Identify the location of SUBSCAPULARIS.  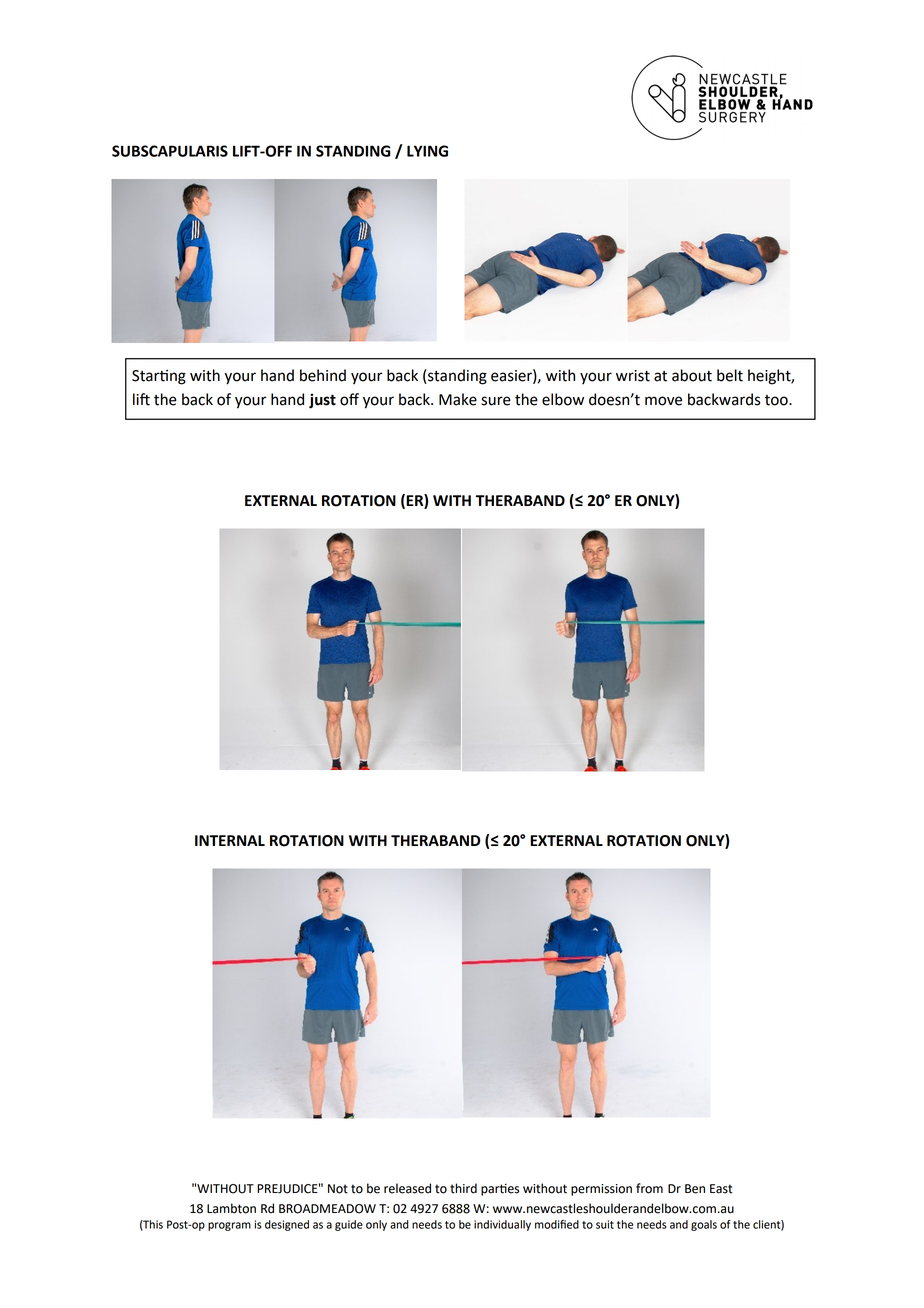
(170, 151).
